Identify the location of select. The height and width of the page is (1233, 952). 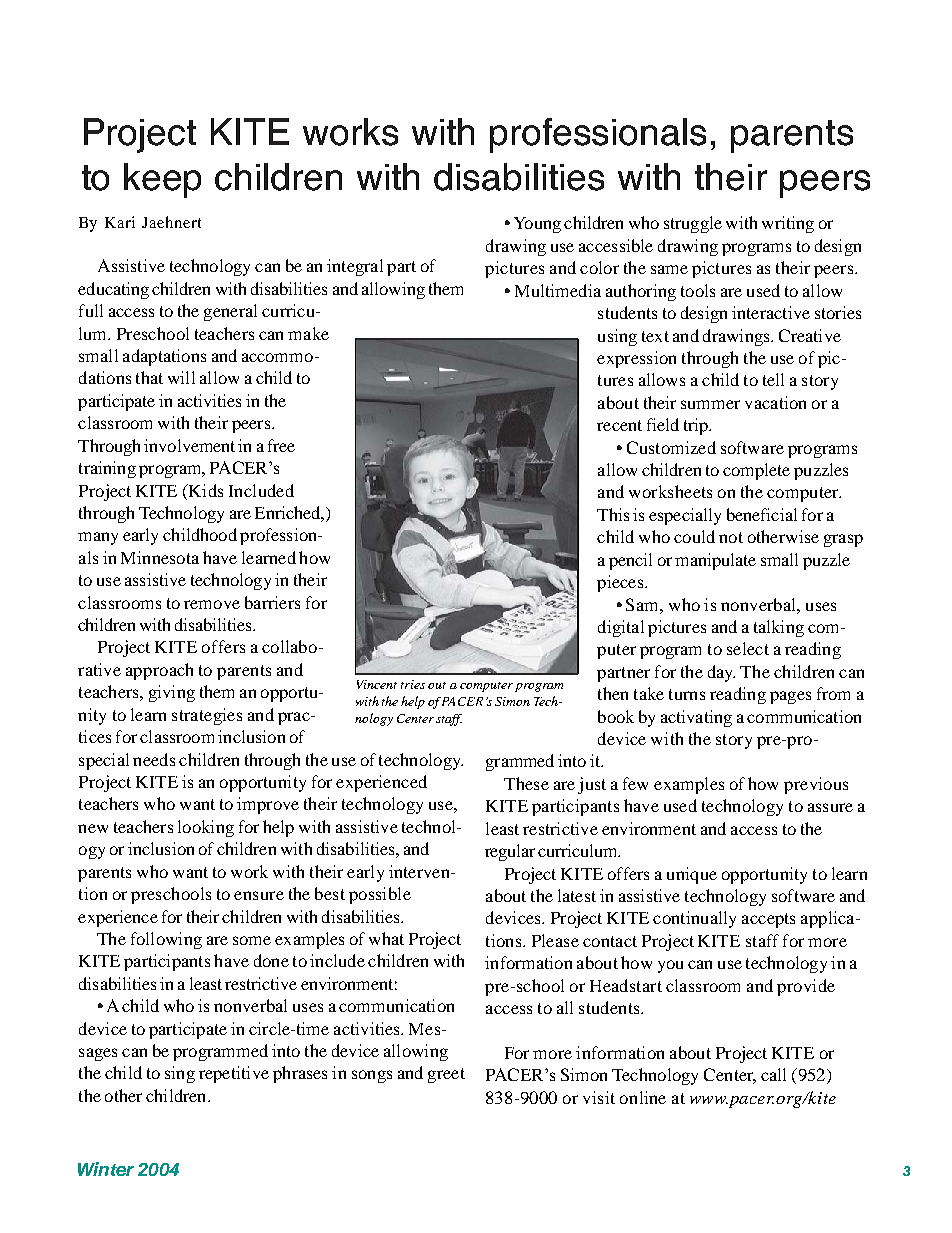
(748, 648).
